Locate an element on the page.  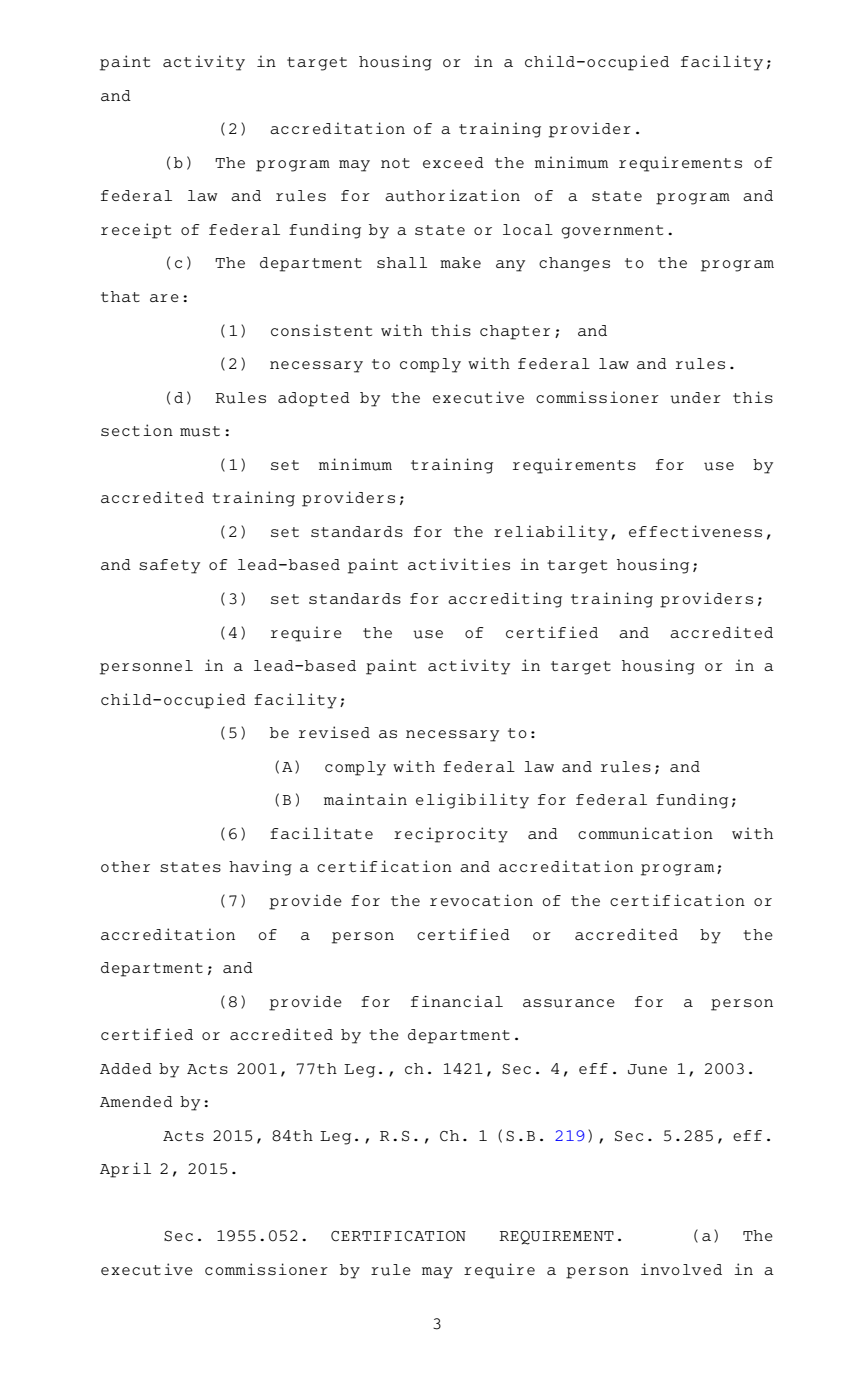
receipt is located at coordinates (136, 231).
